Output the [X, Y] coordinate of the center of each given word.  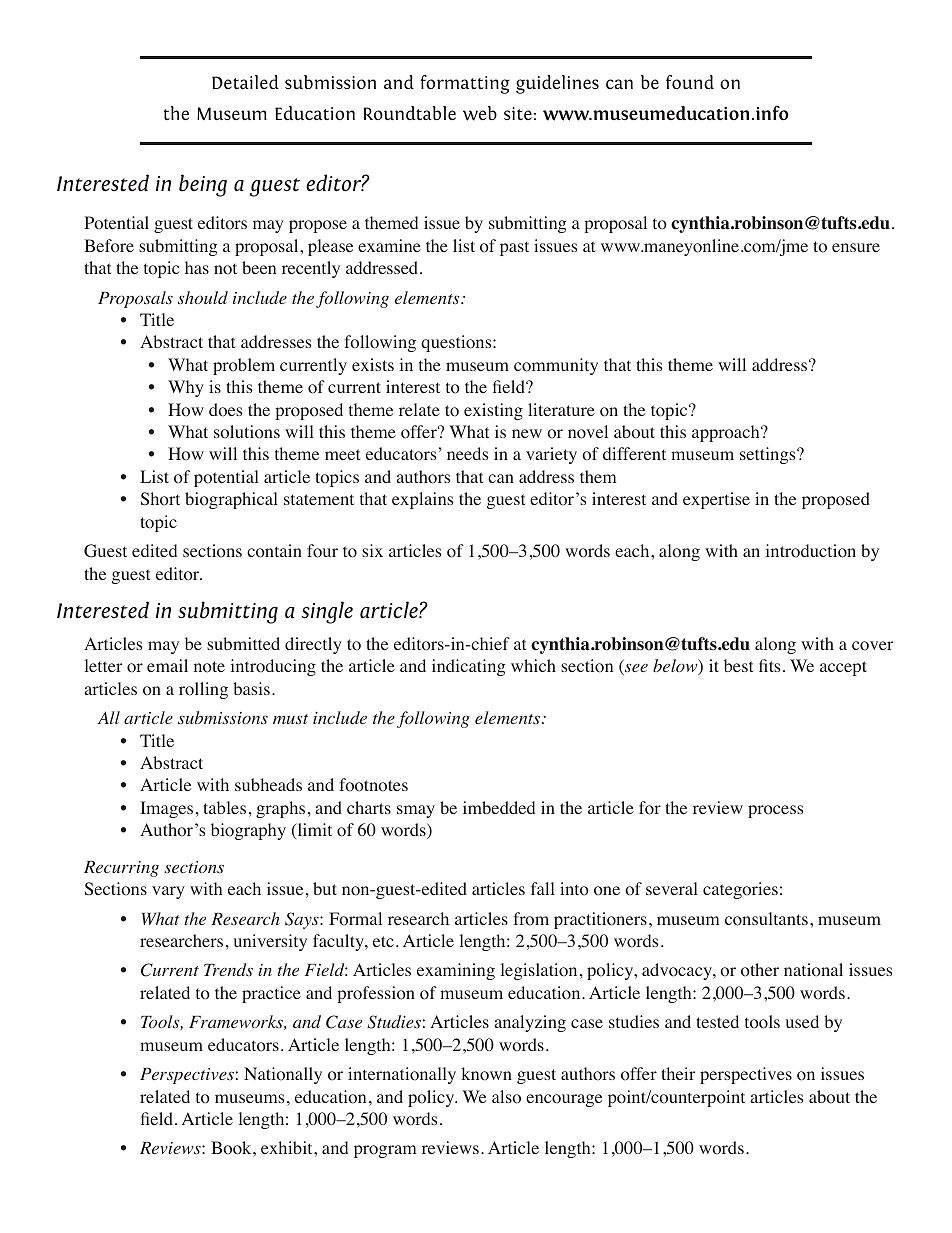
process [775, 811]
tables [224, 807]
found [690, 82]
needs [467, 453]
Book [232, 1148]
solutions [247, 432]
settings [769, 455]
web [480, 113]
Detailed [245, 82]
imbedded [499, 807]
